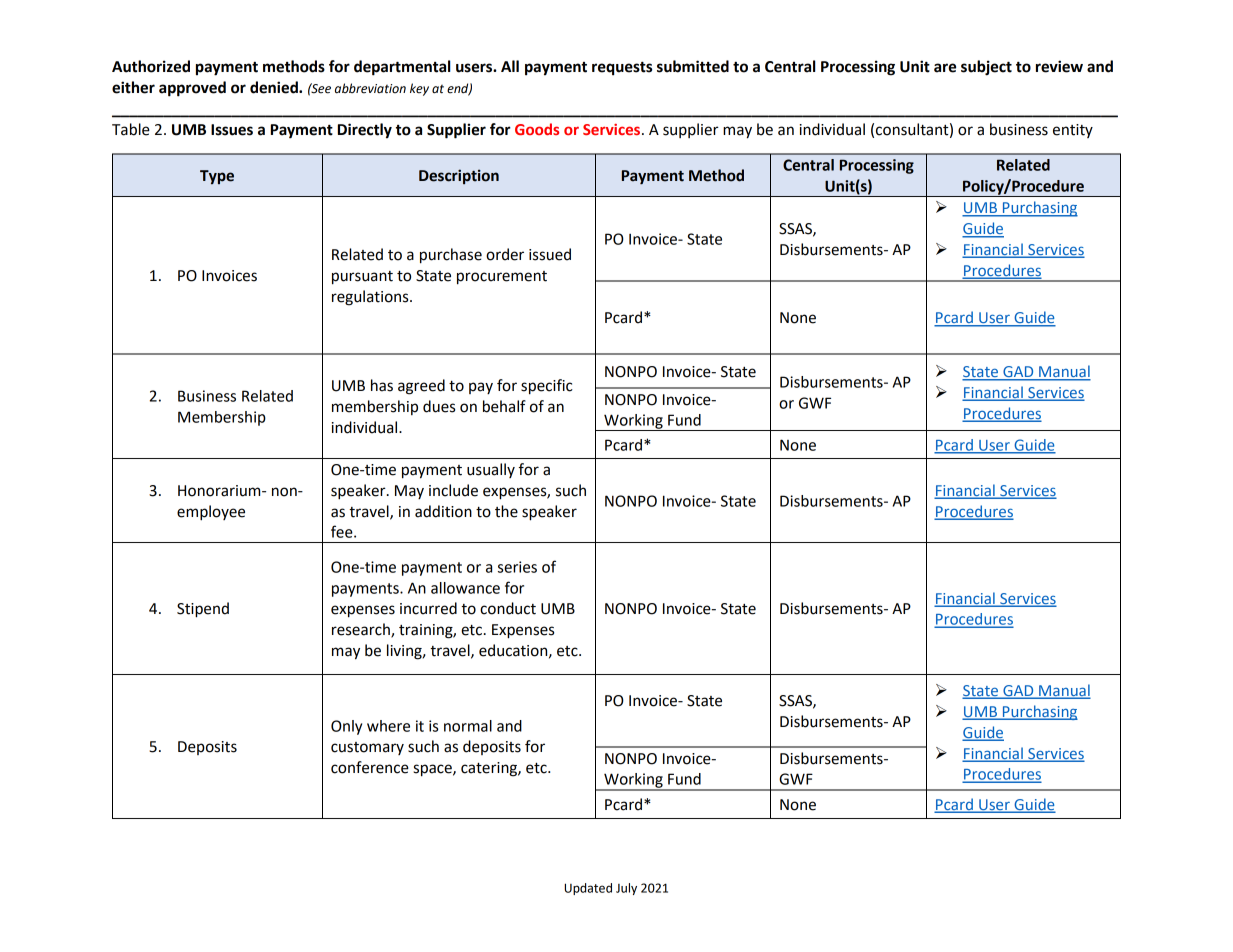  What do you see at coordinates (550, 254) in the screenshot?
I see `issued` at bounding box center [550, 254].
